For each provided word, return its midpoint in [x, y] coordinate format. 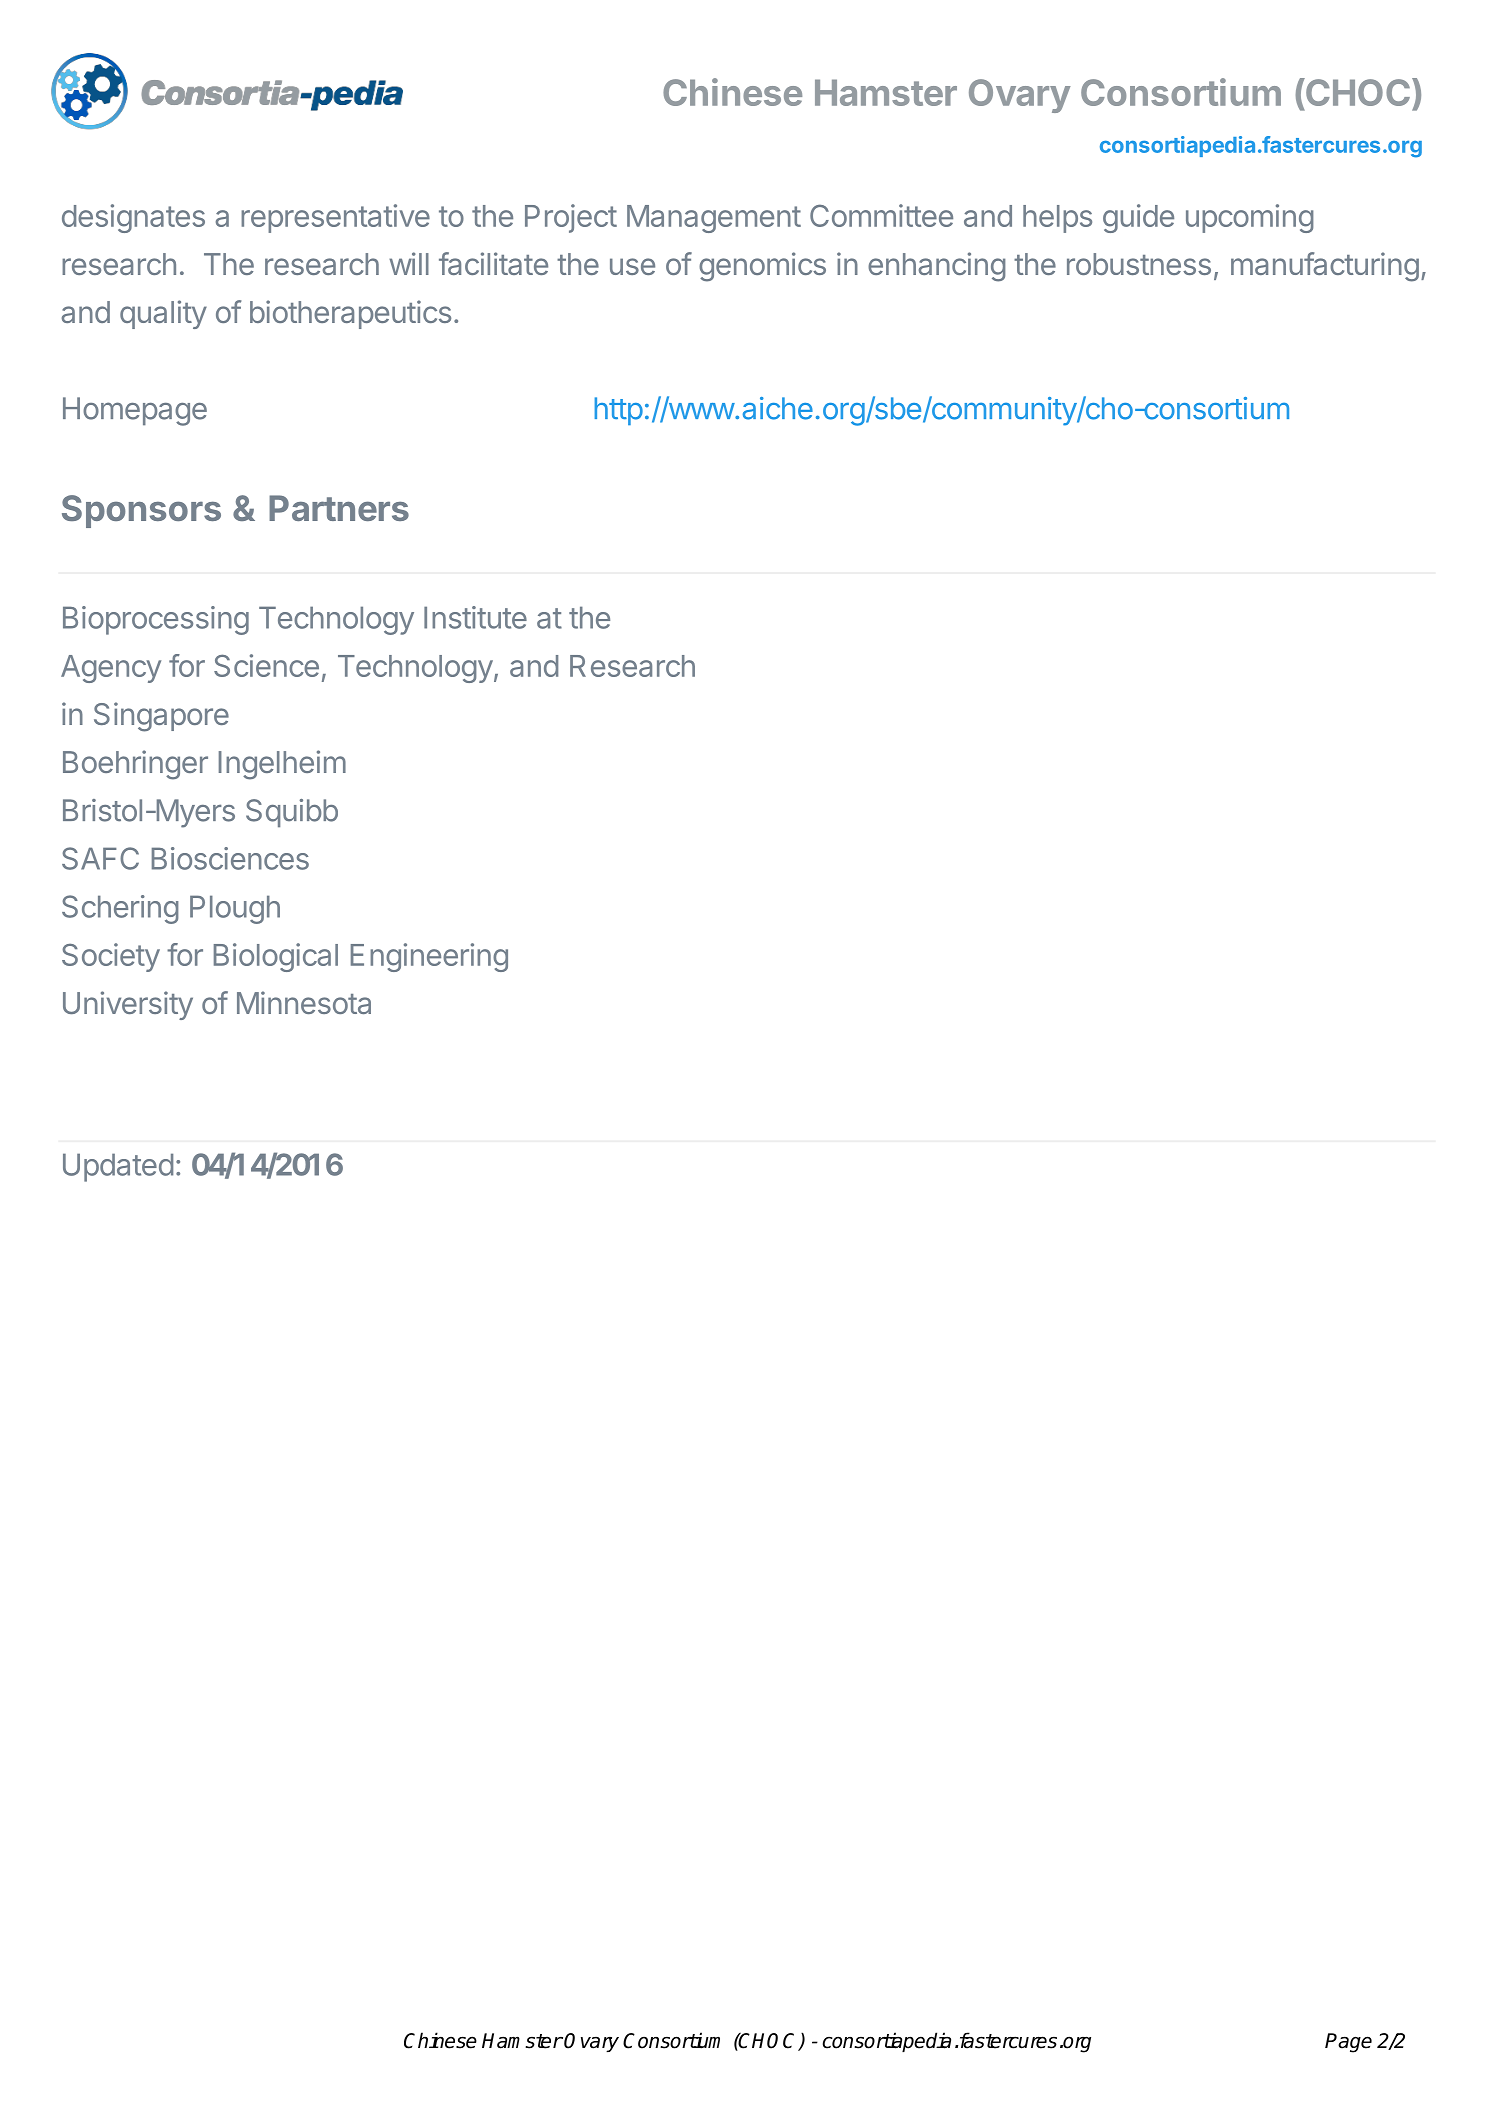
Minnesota [304, 1002]
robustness [1139, 264]
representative [335, 218]
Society [111, 957]
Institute [475, 617]
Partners [339, 508]
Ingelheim [282, 765]
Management [714, 219]
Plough [235, 909]
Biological [276, 957]
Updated [118, 1167]
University [128, 1005]
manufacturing [1325, 267]
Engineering [429, 957]
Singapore [161, 717]
